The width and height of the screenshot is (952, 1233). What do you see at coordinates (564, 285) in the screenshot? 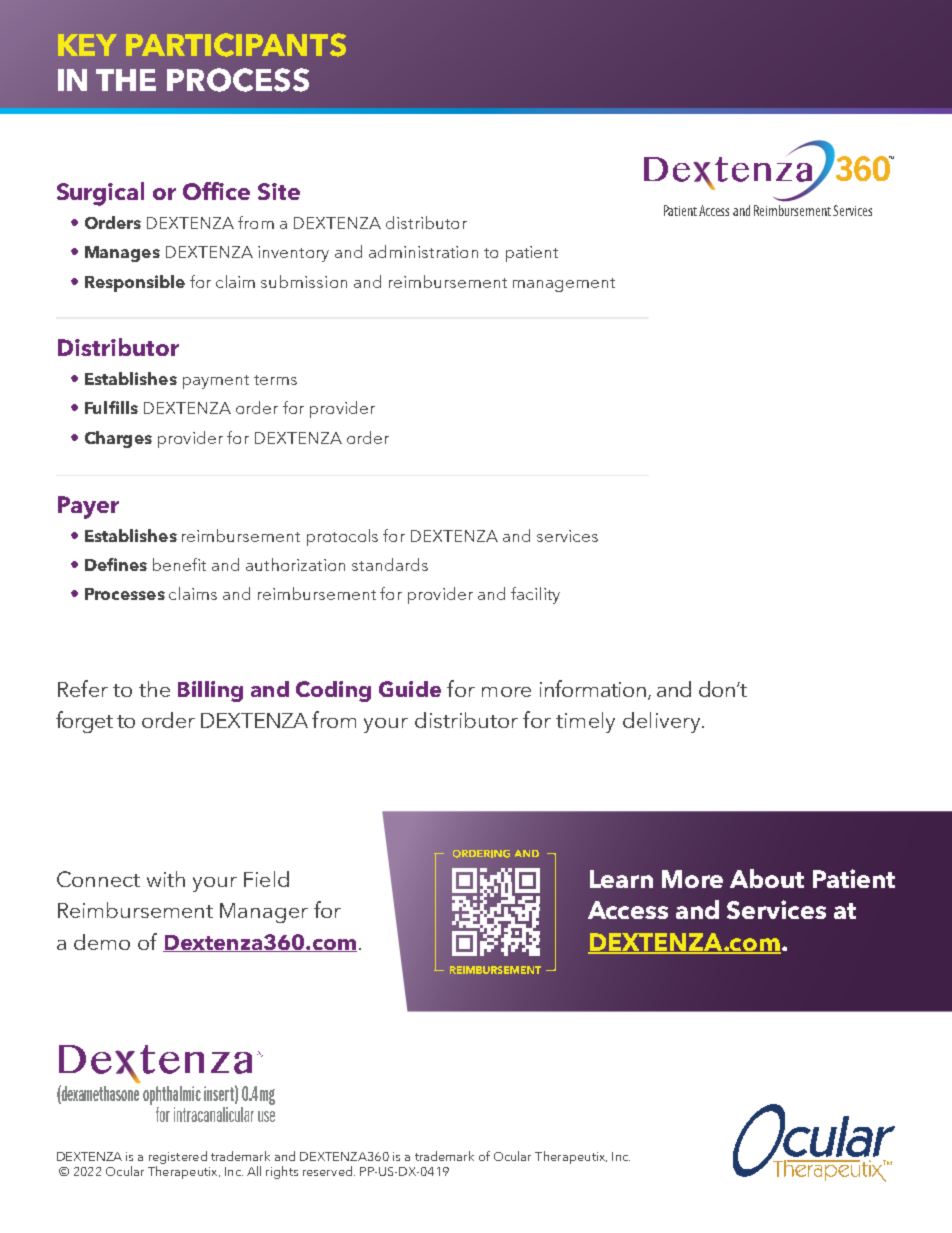
I see `management` at bounding box center [564, 285].
